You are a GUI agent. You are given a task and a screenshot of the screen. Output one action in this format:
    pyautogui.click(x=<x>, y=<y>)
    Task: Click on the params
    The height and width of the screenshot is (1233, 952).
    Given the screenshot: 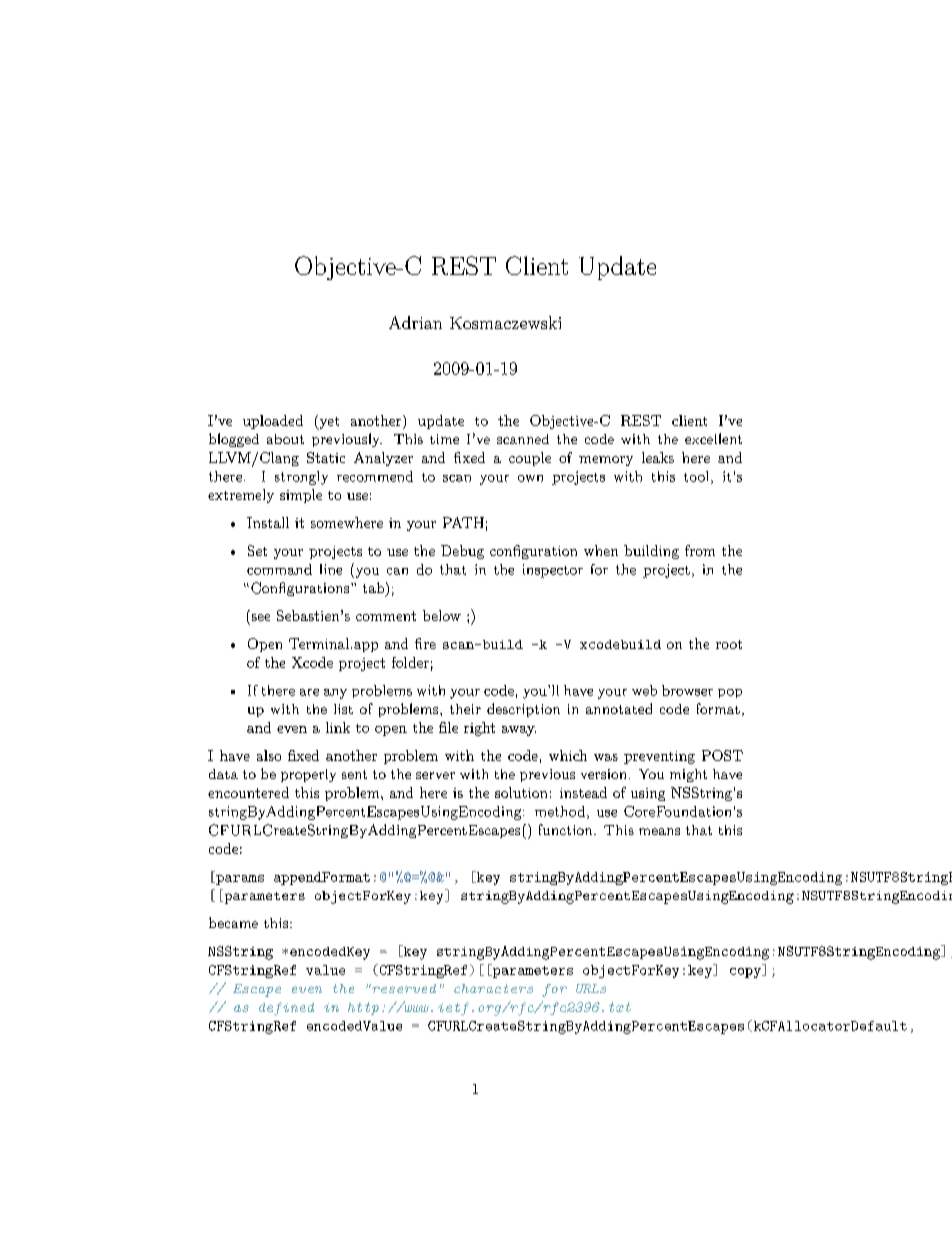 What is the action you would take?
    pyautogui.click(x=239, y=880)
